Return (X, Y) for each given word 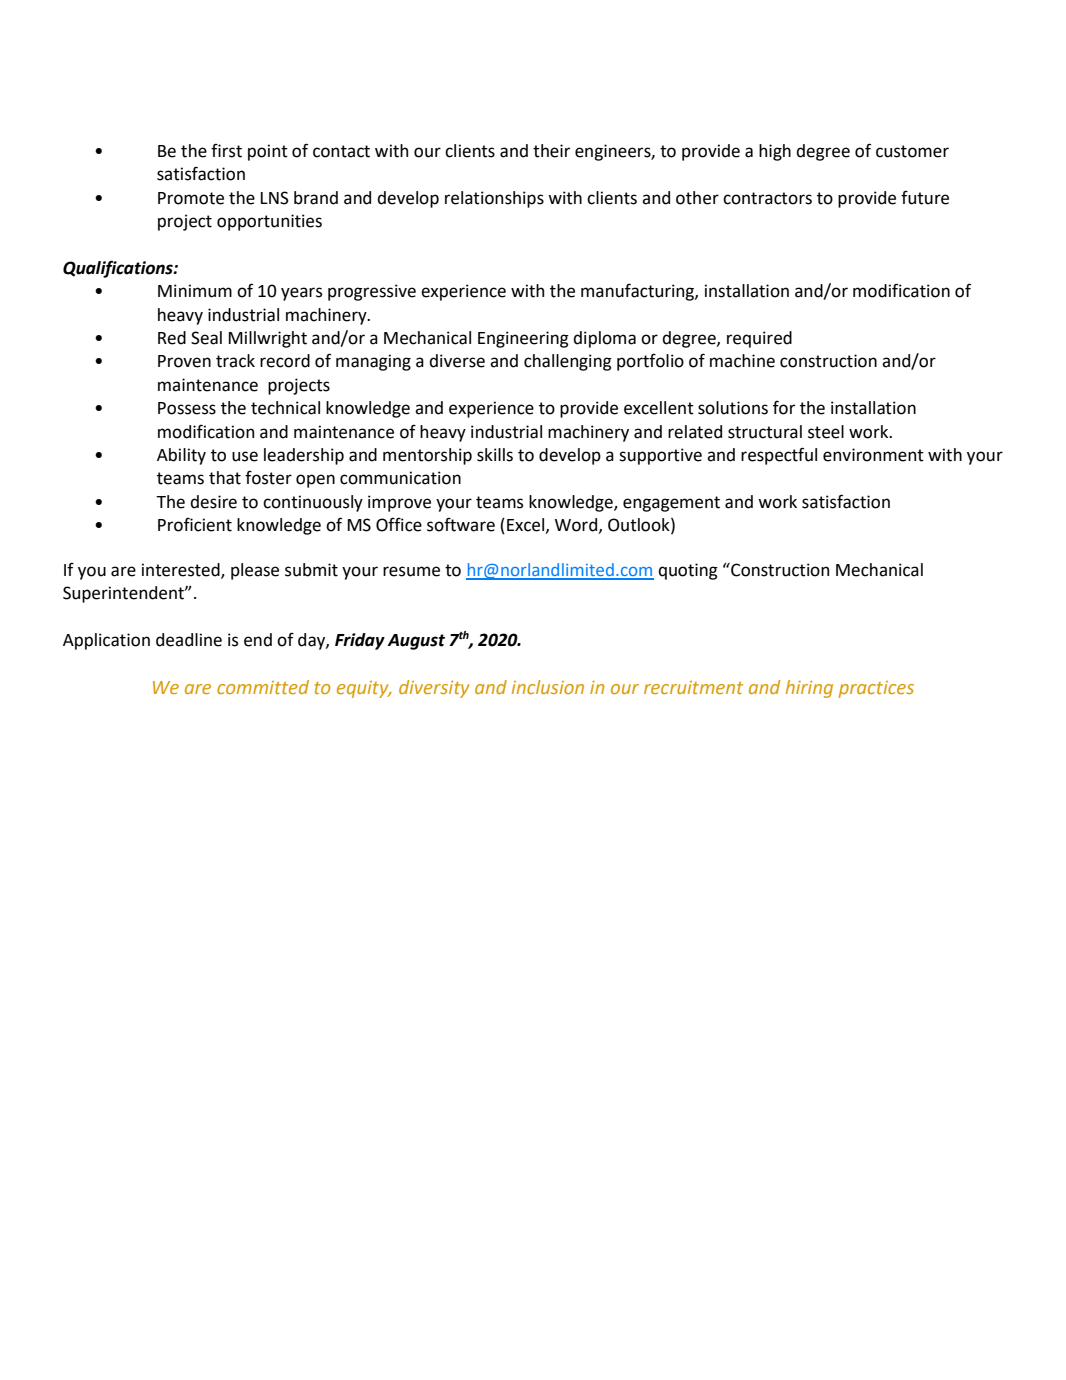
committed (263, 687)
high (775, 152)
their (551, 151)
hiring (809, 689)
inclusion (548, 687)
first (226, 150)
